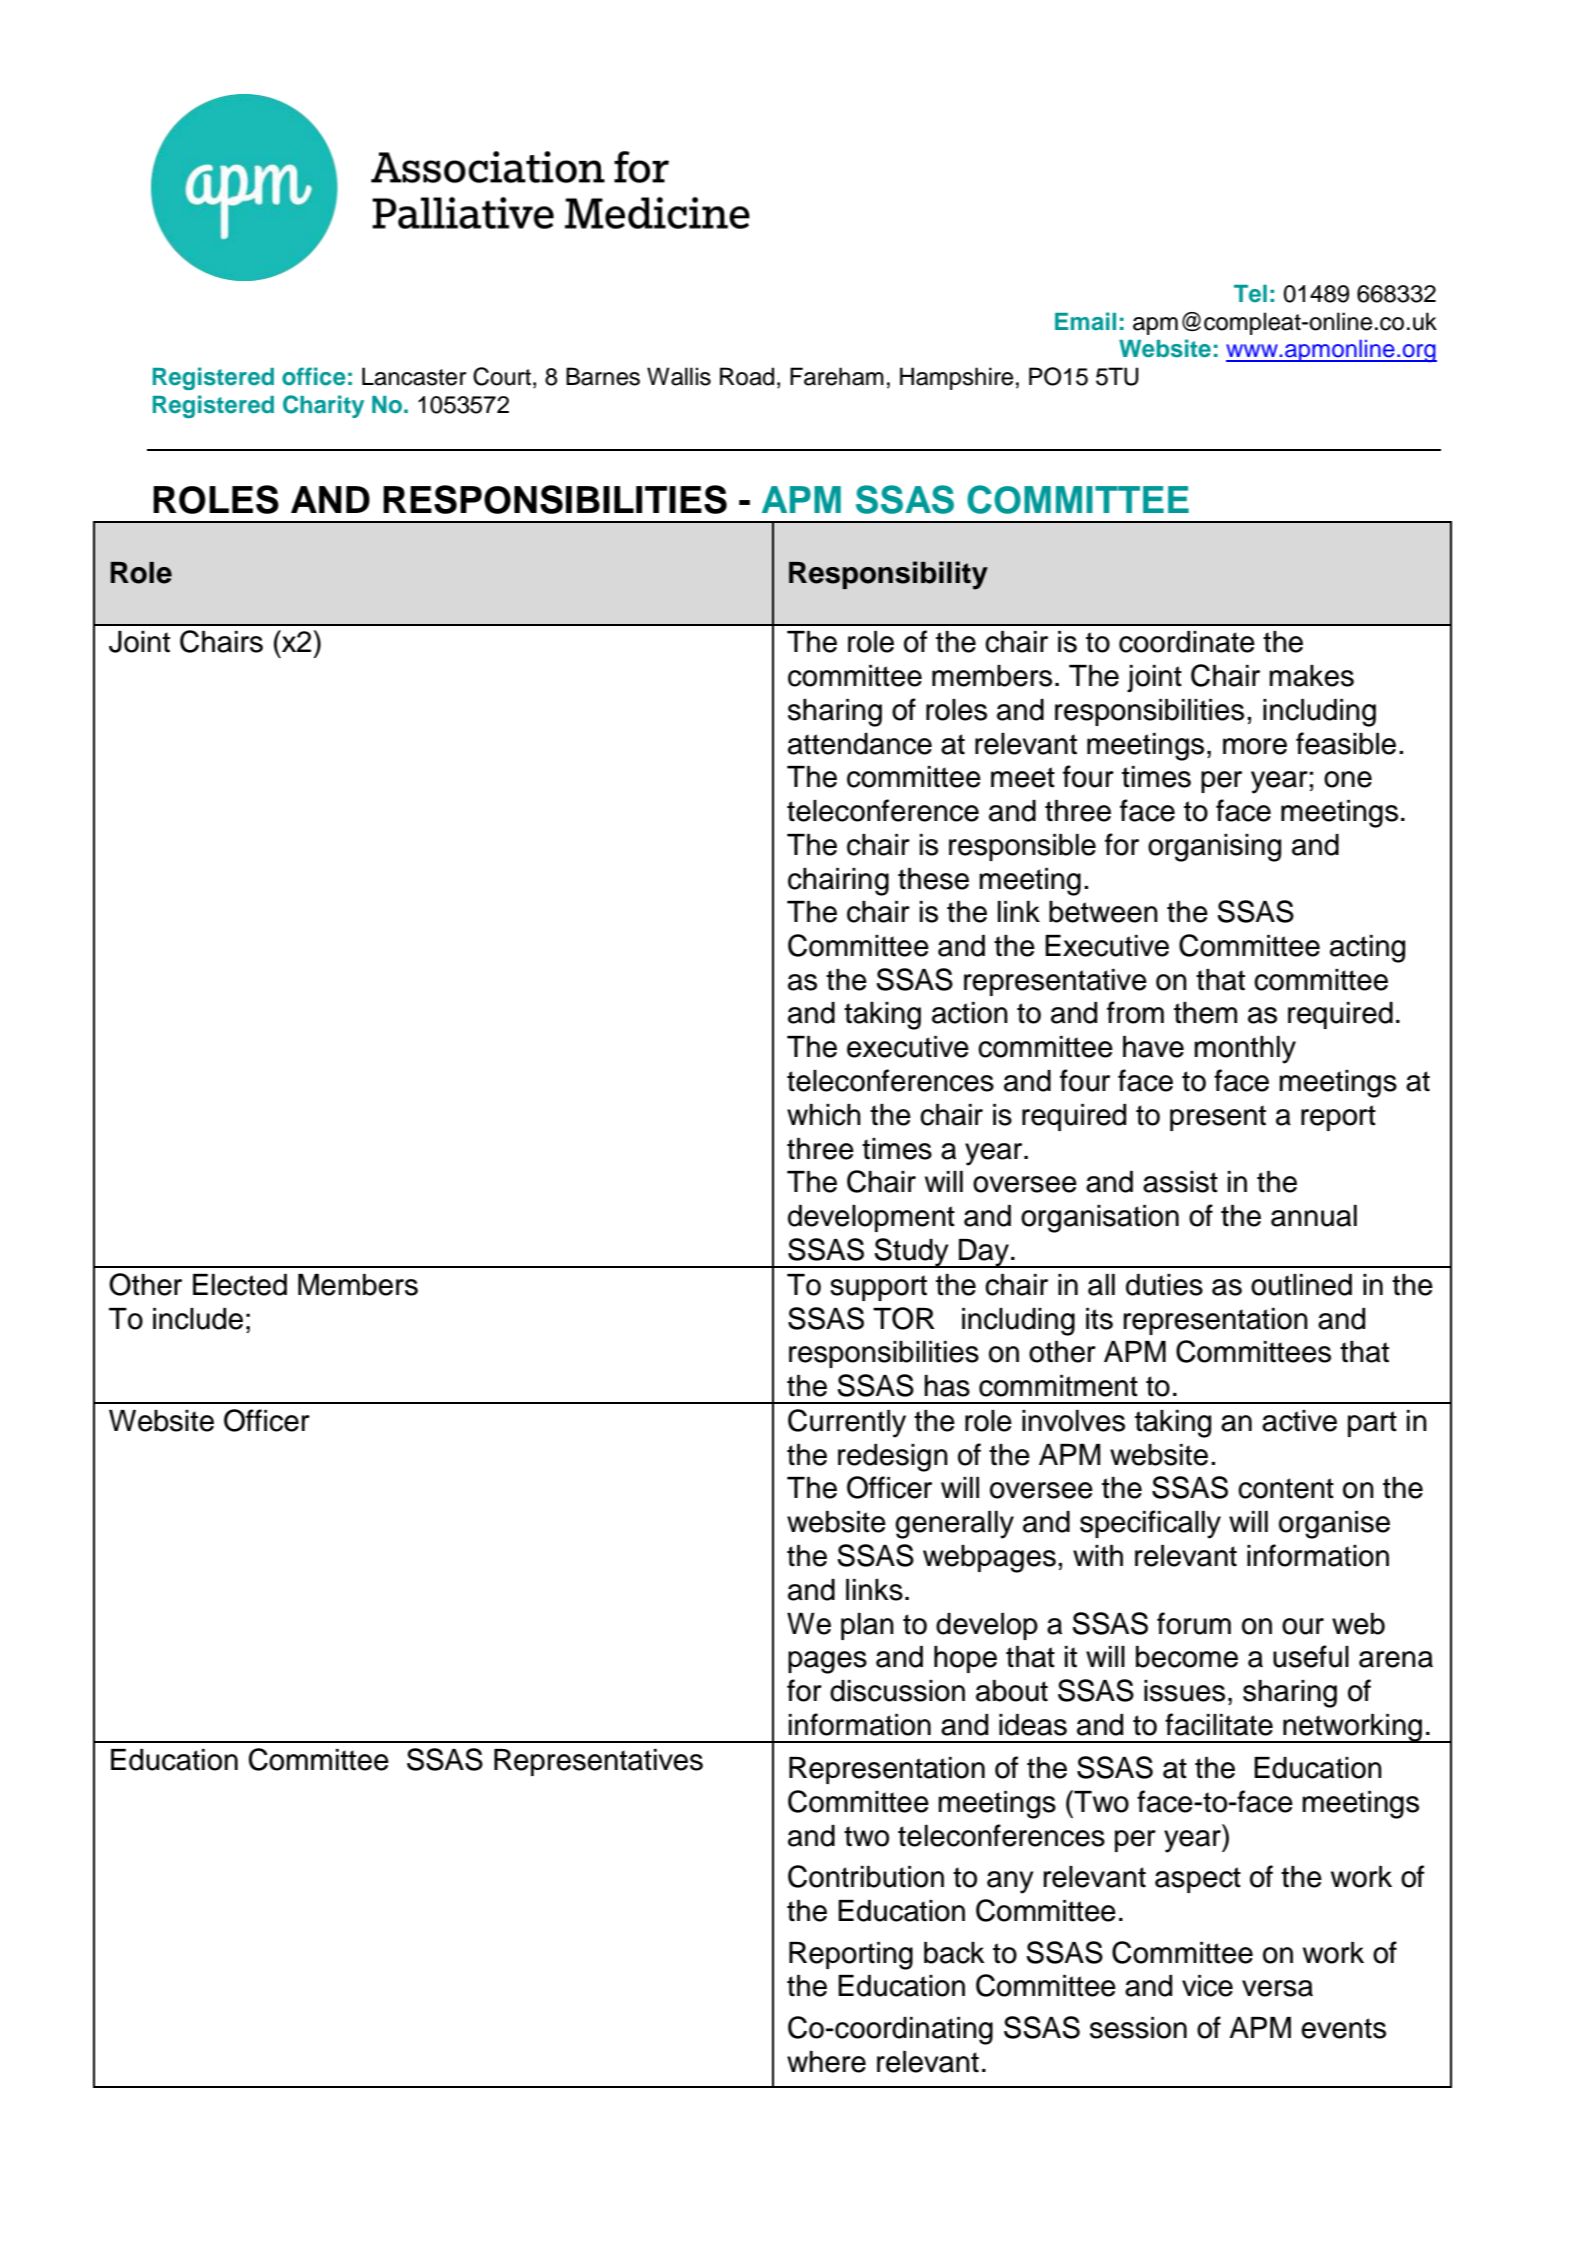 This screenshot has height=2246, width=1588. What do you see at coordinates (1085, 321) in the screenshot?
I see `Email` at bounding box center [1085, 321].
